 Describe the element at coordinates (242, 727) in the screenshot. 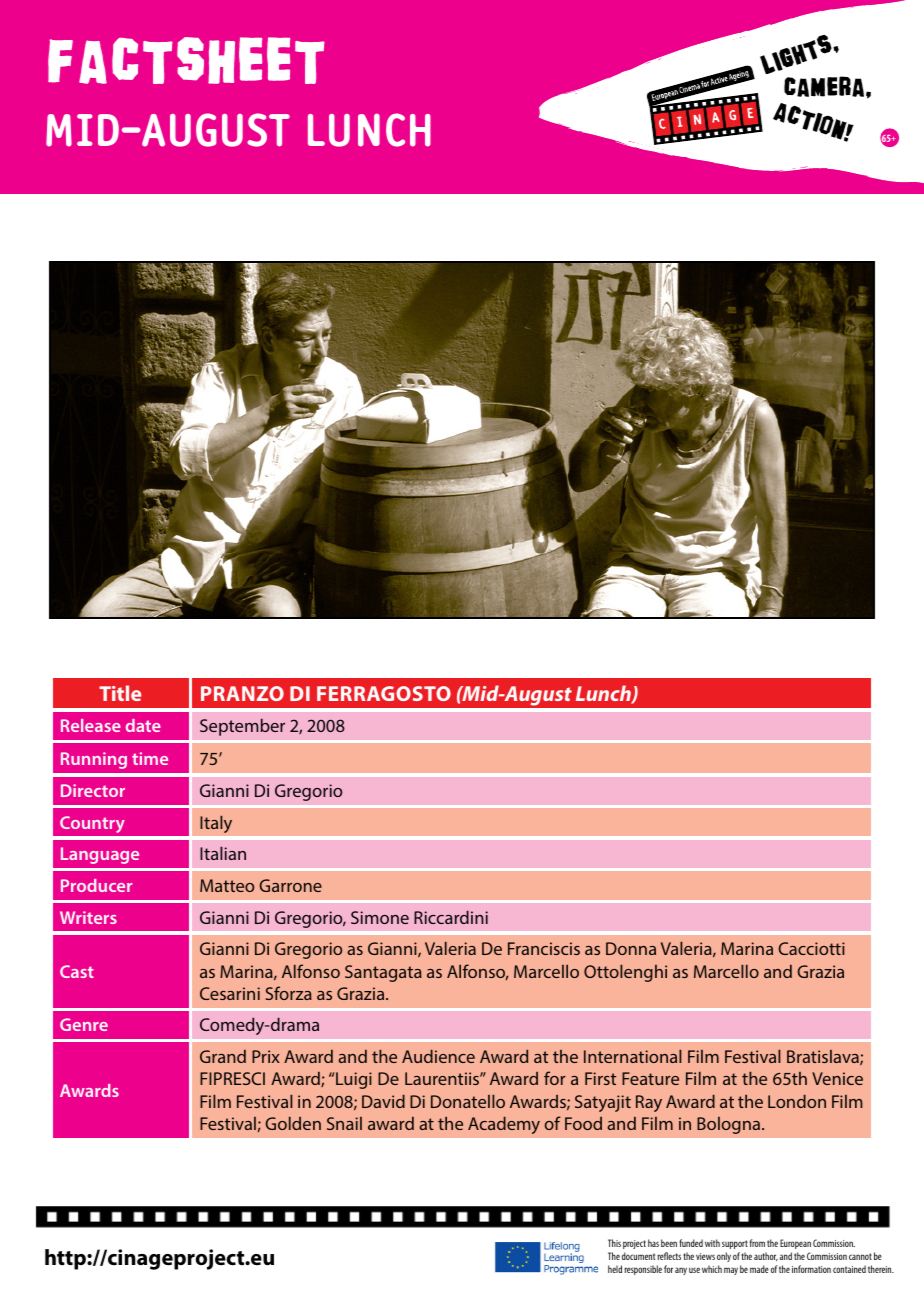

I see `September` at that location.
